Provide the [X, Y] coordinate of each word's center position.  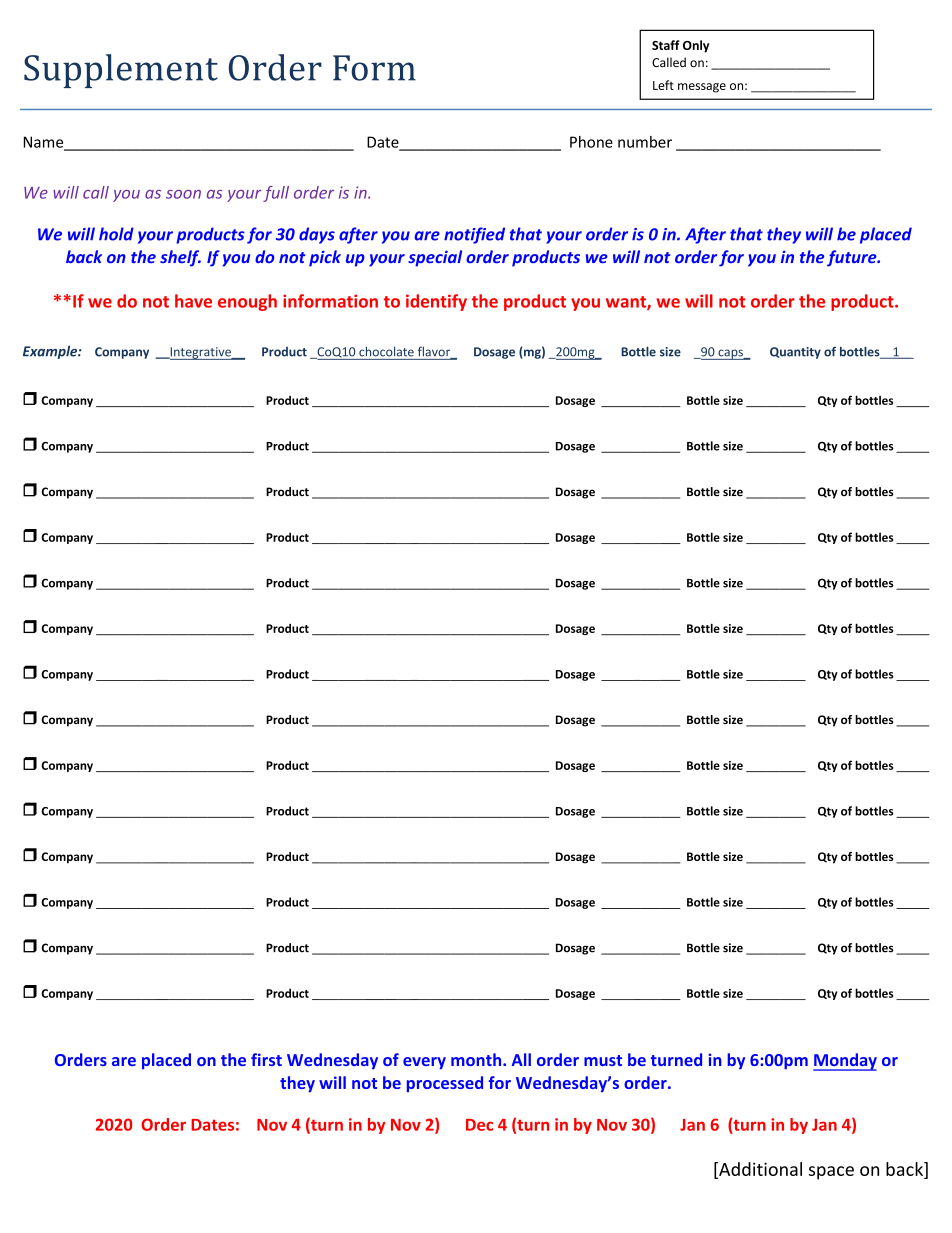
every [424, 1063]
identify [436, 302]
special [435, 258]
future [853, 258]
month [477, 1059]
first [266, 1059]
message [702, 88]
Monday [845, 1062]
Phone [591, 142]
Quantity [795, 353]
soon [183, 194]
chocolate [386, 351]
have [193, 301]
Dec [479, 1125]
